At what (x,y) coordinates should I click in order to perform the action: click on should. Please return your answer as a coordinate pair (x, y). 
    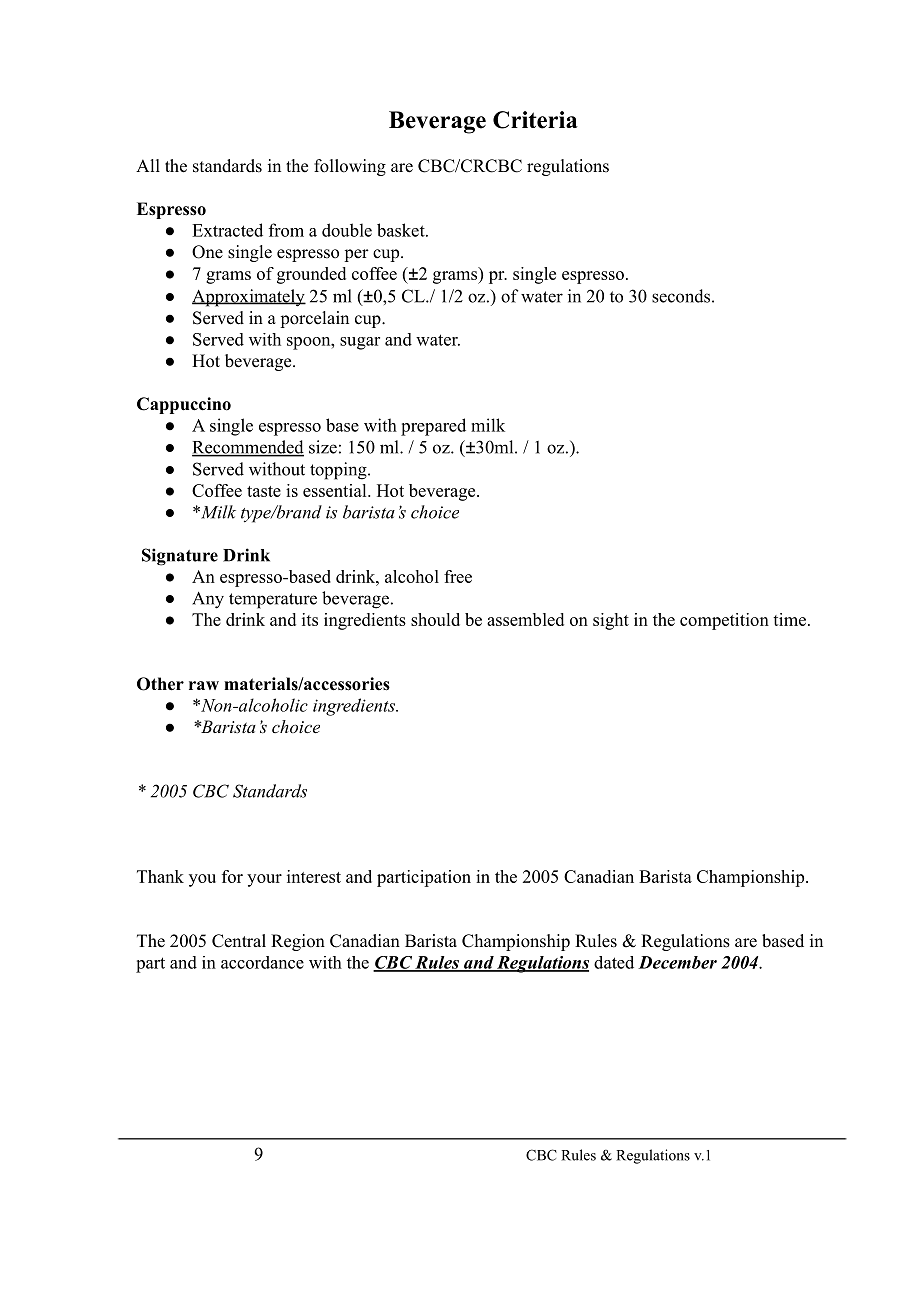
    Looking at the image, I should click on (435, 619).
